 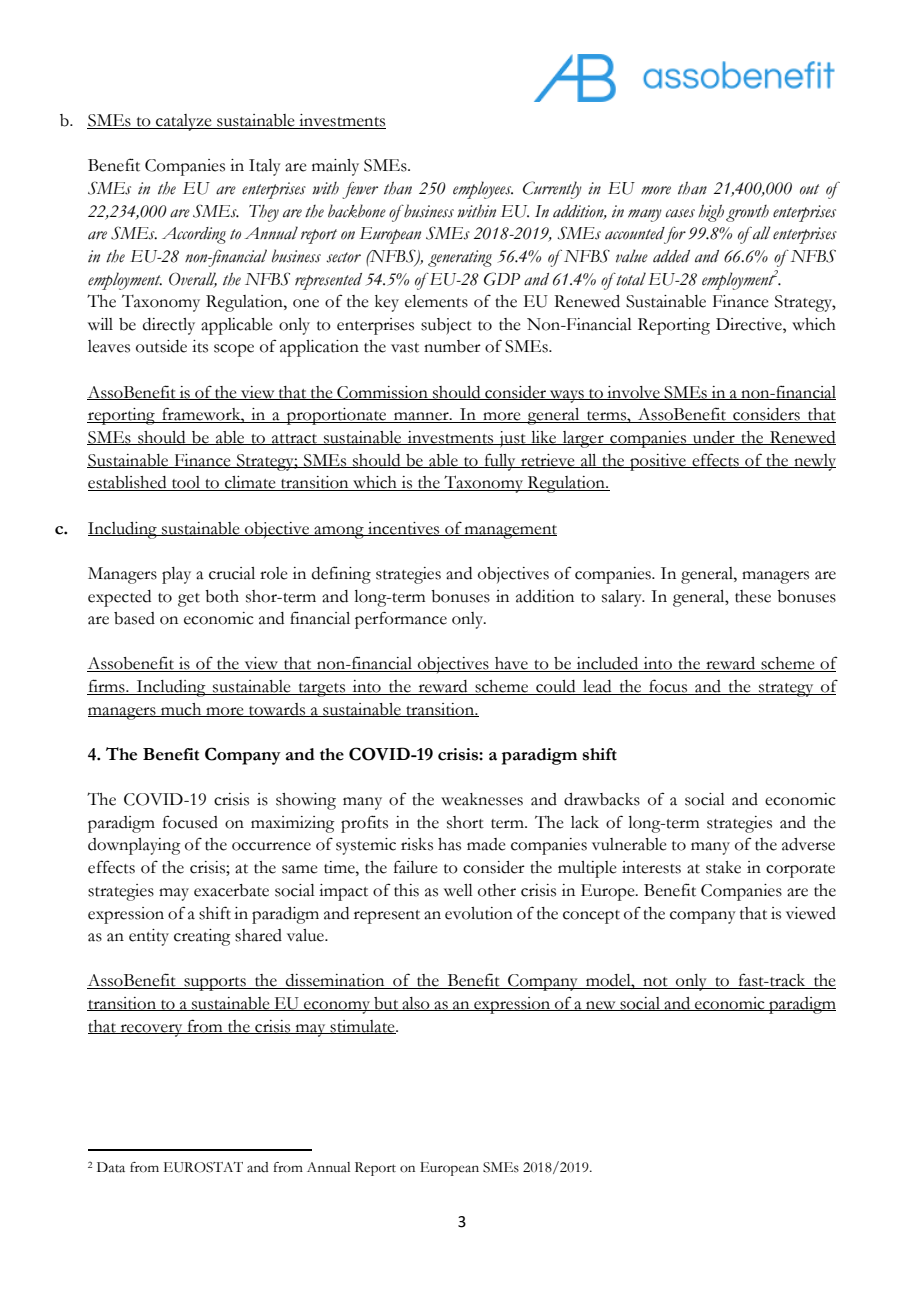 I want to click on number, so click(x=452, y=346).
